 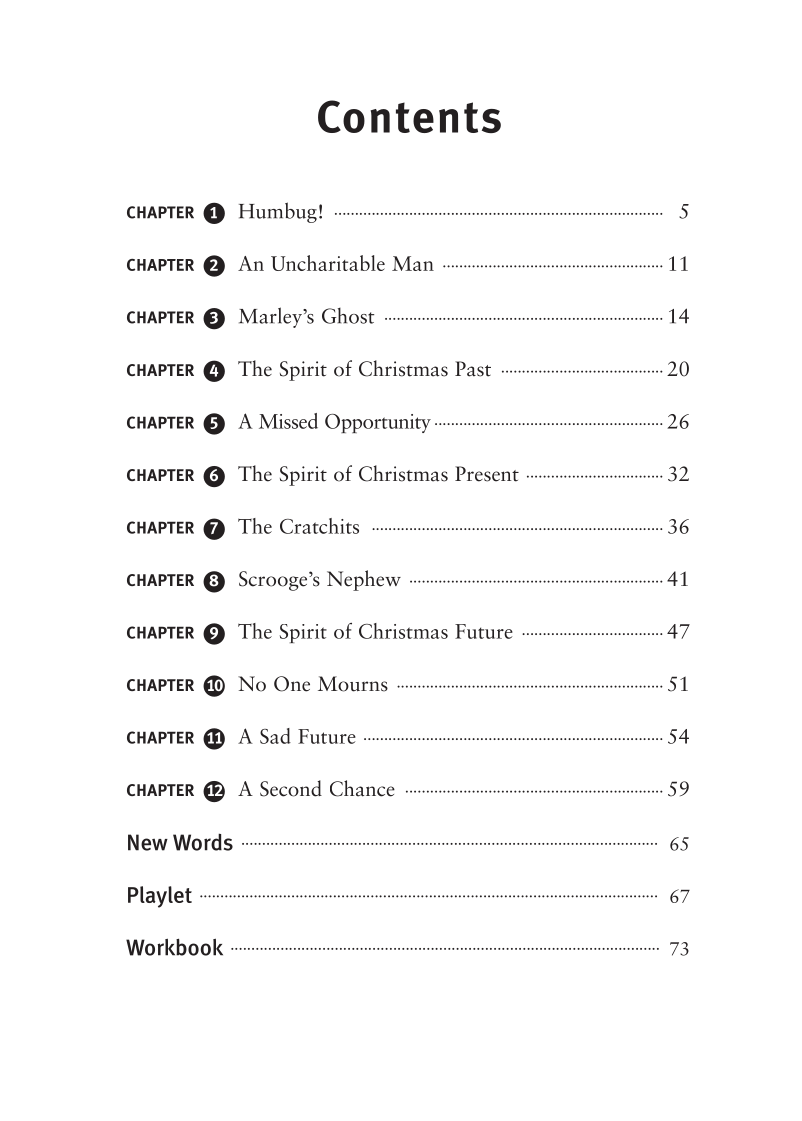 What do you see at coordinates (487, 474) in the screenshot?
I see `Present` at bounding box center [487, 474].
